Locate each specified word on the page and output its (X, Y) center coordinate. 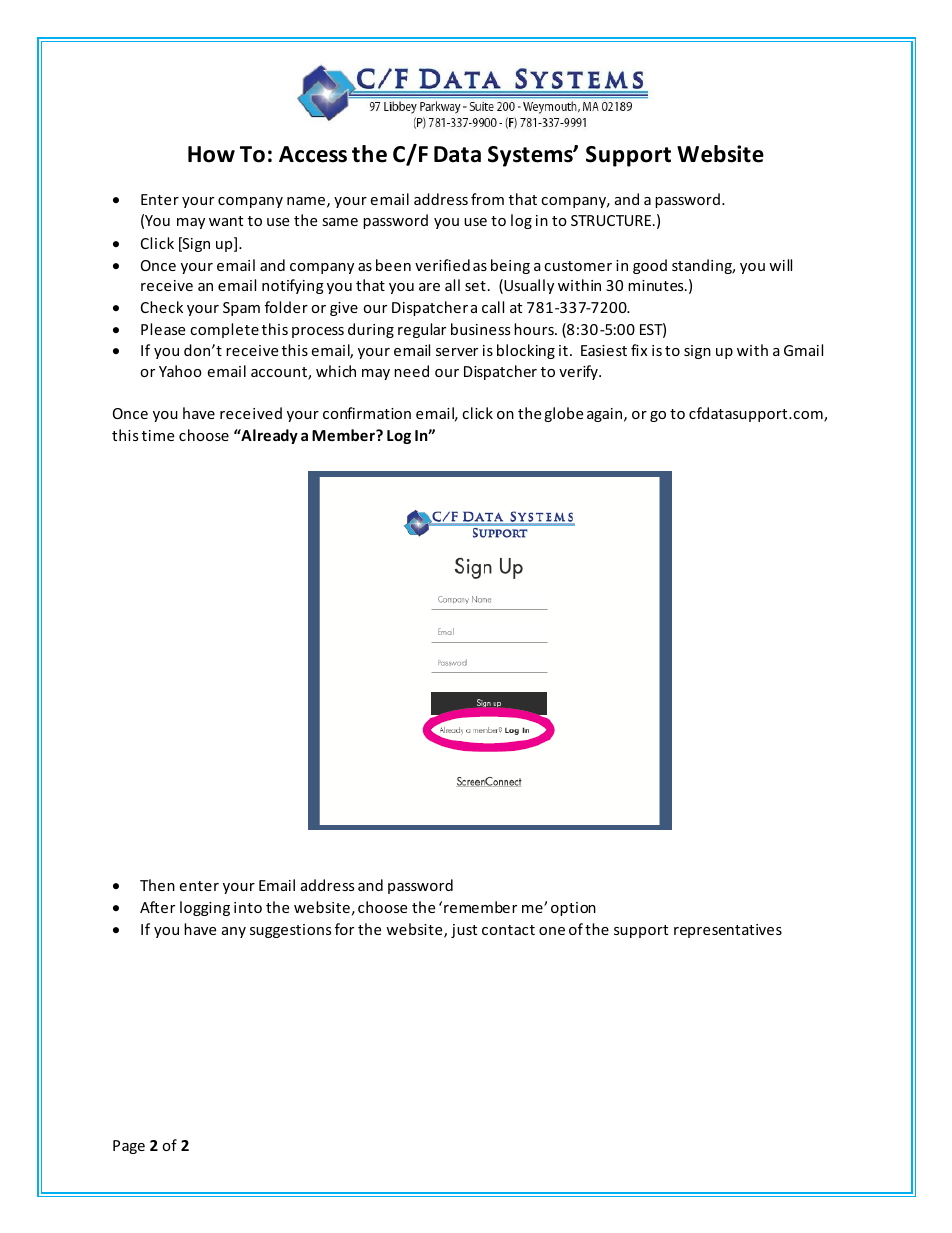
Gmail (803, 350)
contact (508, 930)
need (411, 371)
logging (205, 908)
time (158, 435)
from (487, 199)
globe (563, 414)
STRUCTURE (612, 220)
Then (157, 885)
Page (129, 1147)
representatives (728, 931)
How (211, 154)
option (573, 909)
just (464, 931)
